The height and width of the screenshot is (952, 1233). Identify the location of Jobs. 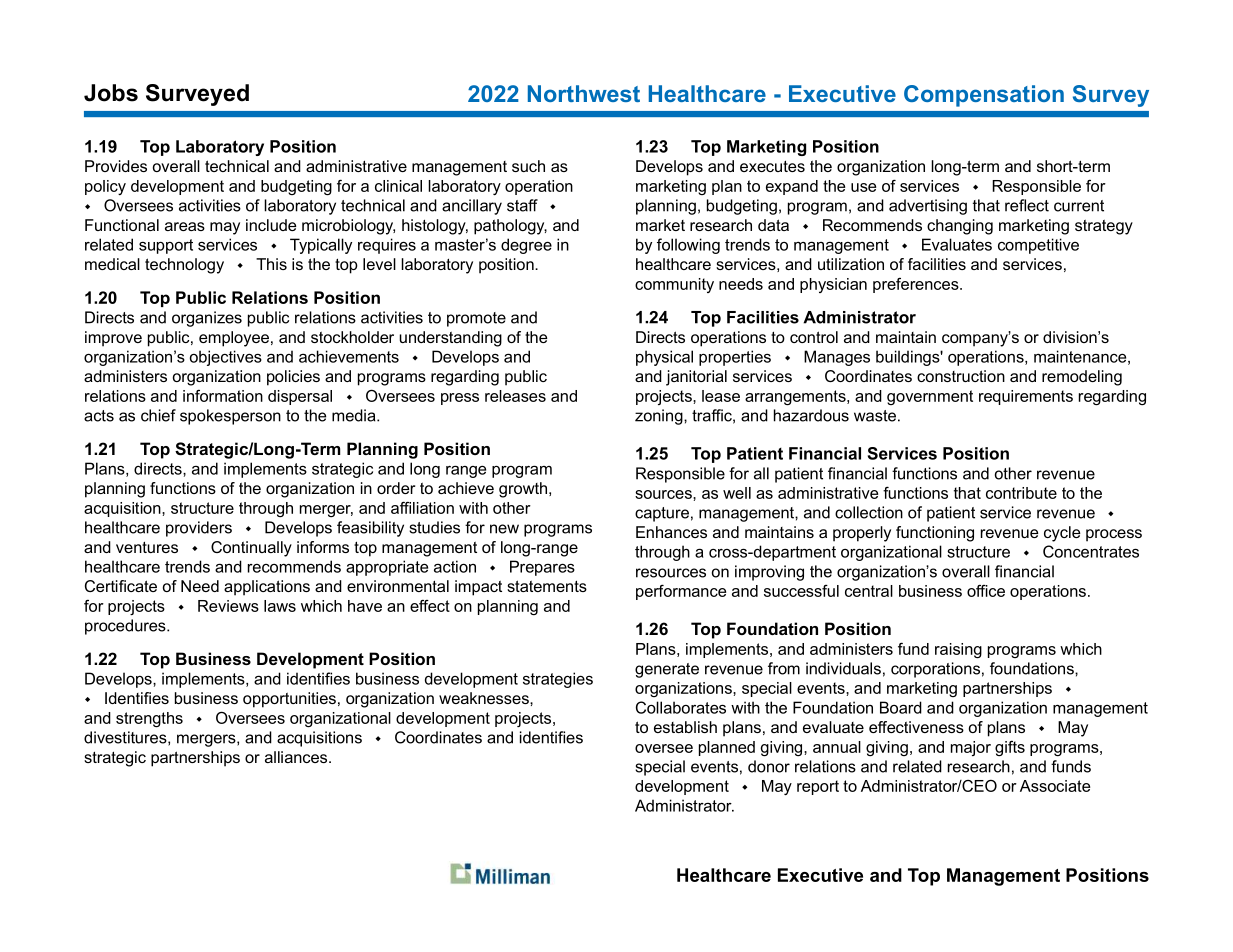
(111, 93).
